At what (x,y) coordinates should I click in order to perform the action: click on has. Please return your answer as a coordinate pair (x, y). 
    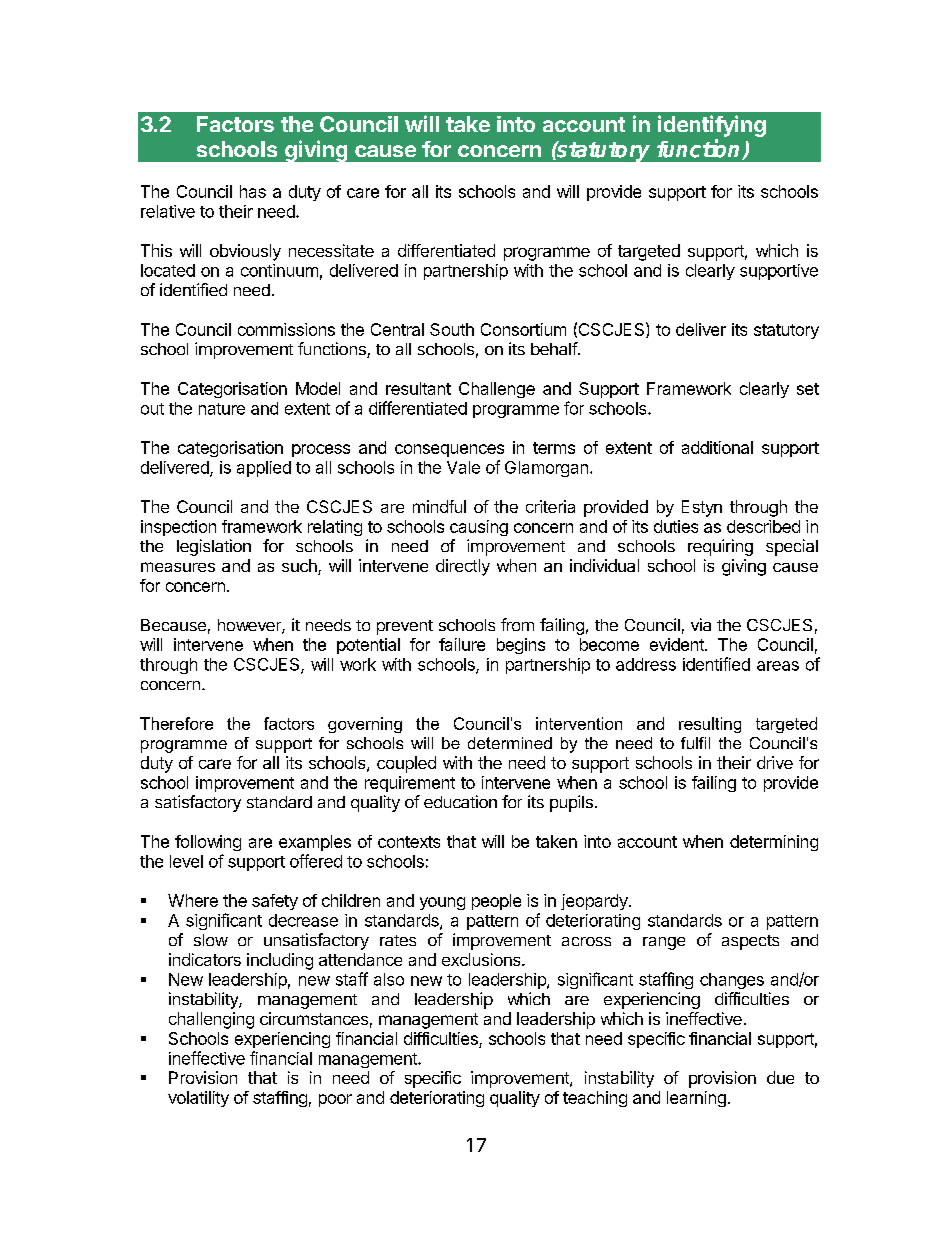
    Looking at the image, I should click on (253, 191).
